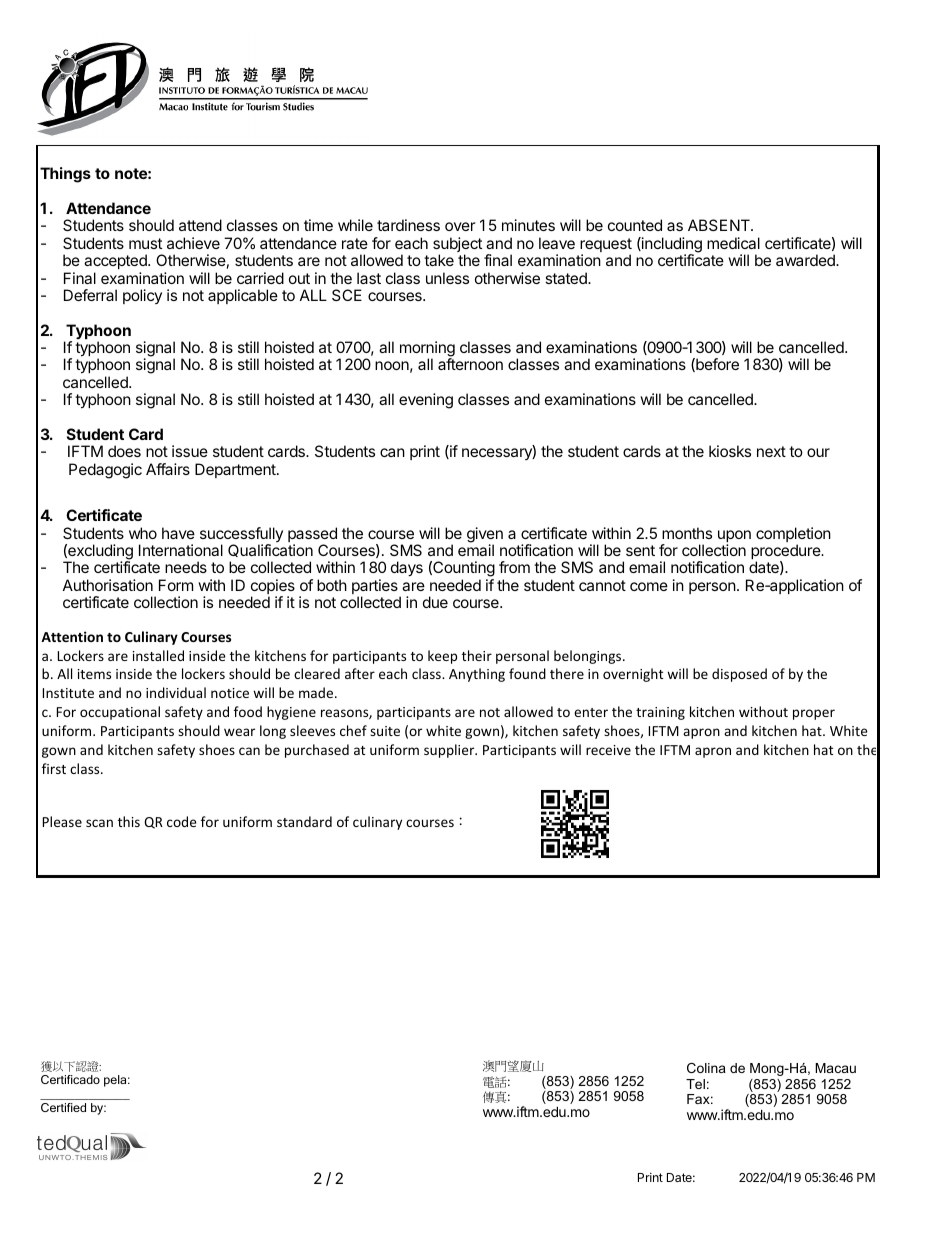 The width and height of the screenshot is (952, 1233). I want to click on medical, so click(733, 243).
